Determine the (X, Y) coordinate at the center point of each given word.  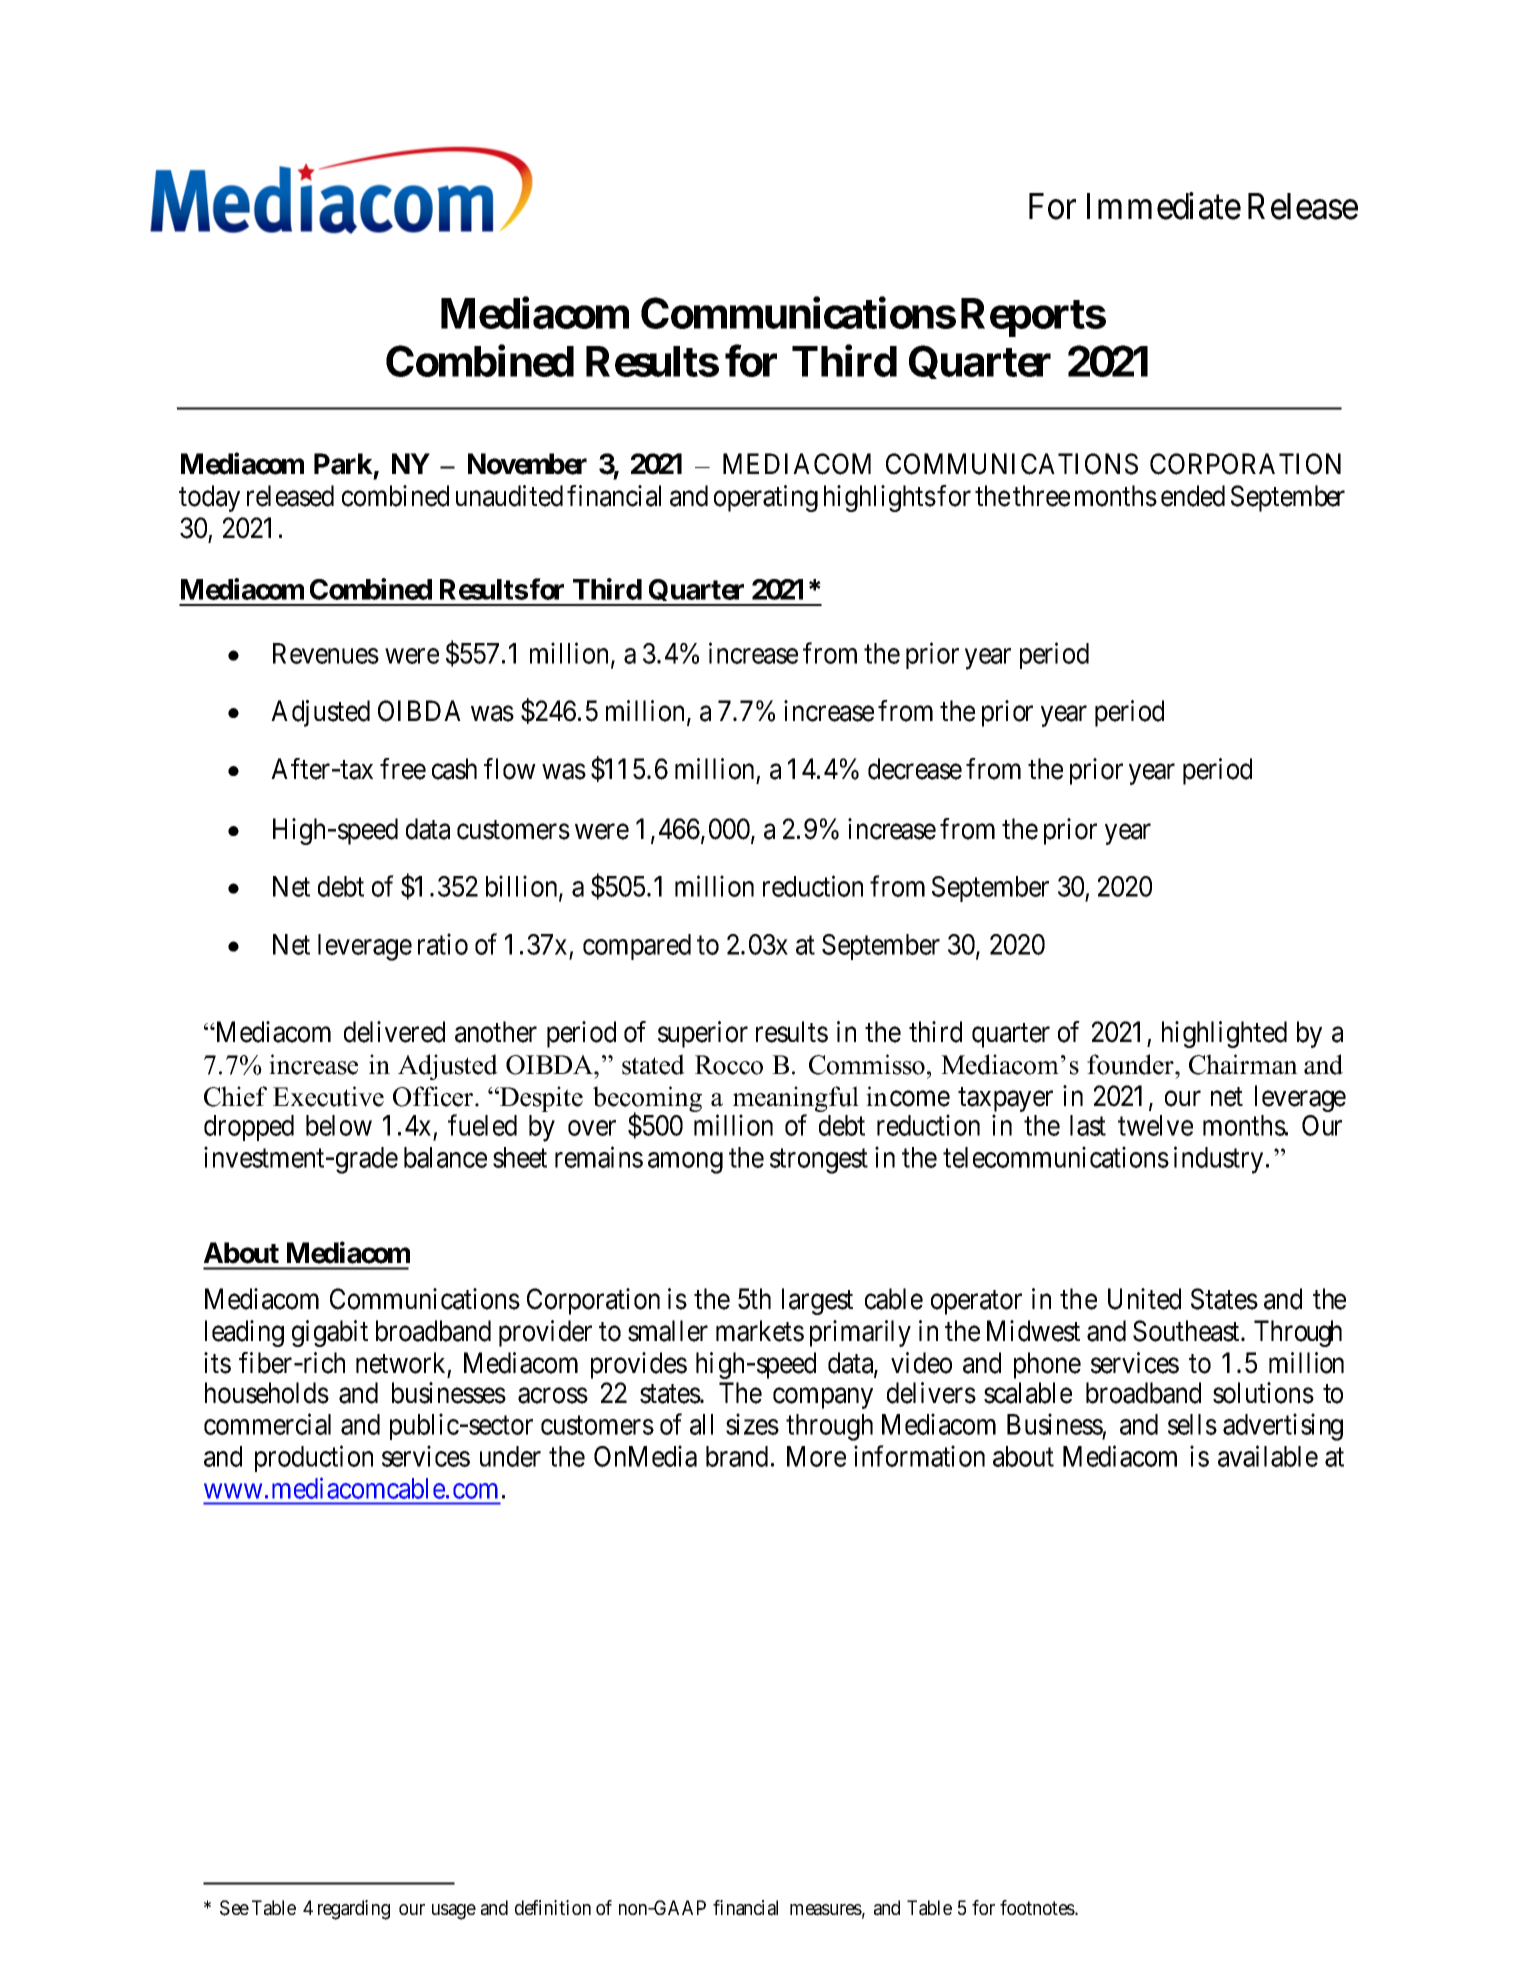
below (339, 1125)
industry (1218, 1160)
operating (766, 498)
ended (1193, 496)
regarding (354, 1910)
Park (343, 464)
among (685, 1163)
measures (826, 1910)
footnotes (1038, 1907)
